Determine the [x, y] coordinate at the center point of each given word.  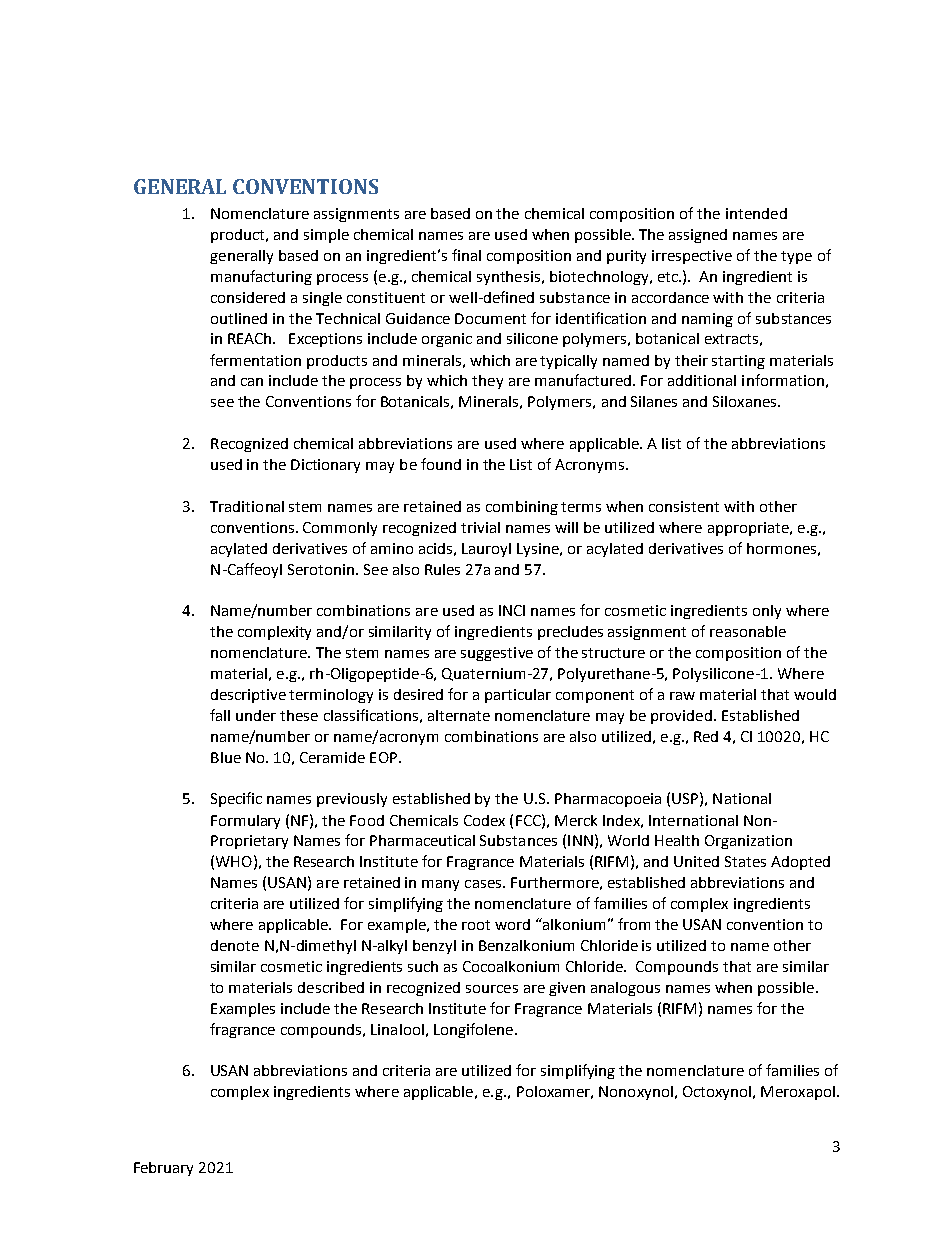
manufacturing [261, 277]
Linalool [397, 1029]
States [745, 861]
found [441, 464]
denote [235, 945]
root [476, 925]
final [466, 255]
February [163, 1169]
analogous [625, 989]
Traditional [247, 506]
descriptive [248, 696]
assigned [698, 236]
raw [682, 696]
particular [518, 696]
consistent [684, 506]
